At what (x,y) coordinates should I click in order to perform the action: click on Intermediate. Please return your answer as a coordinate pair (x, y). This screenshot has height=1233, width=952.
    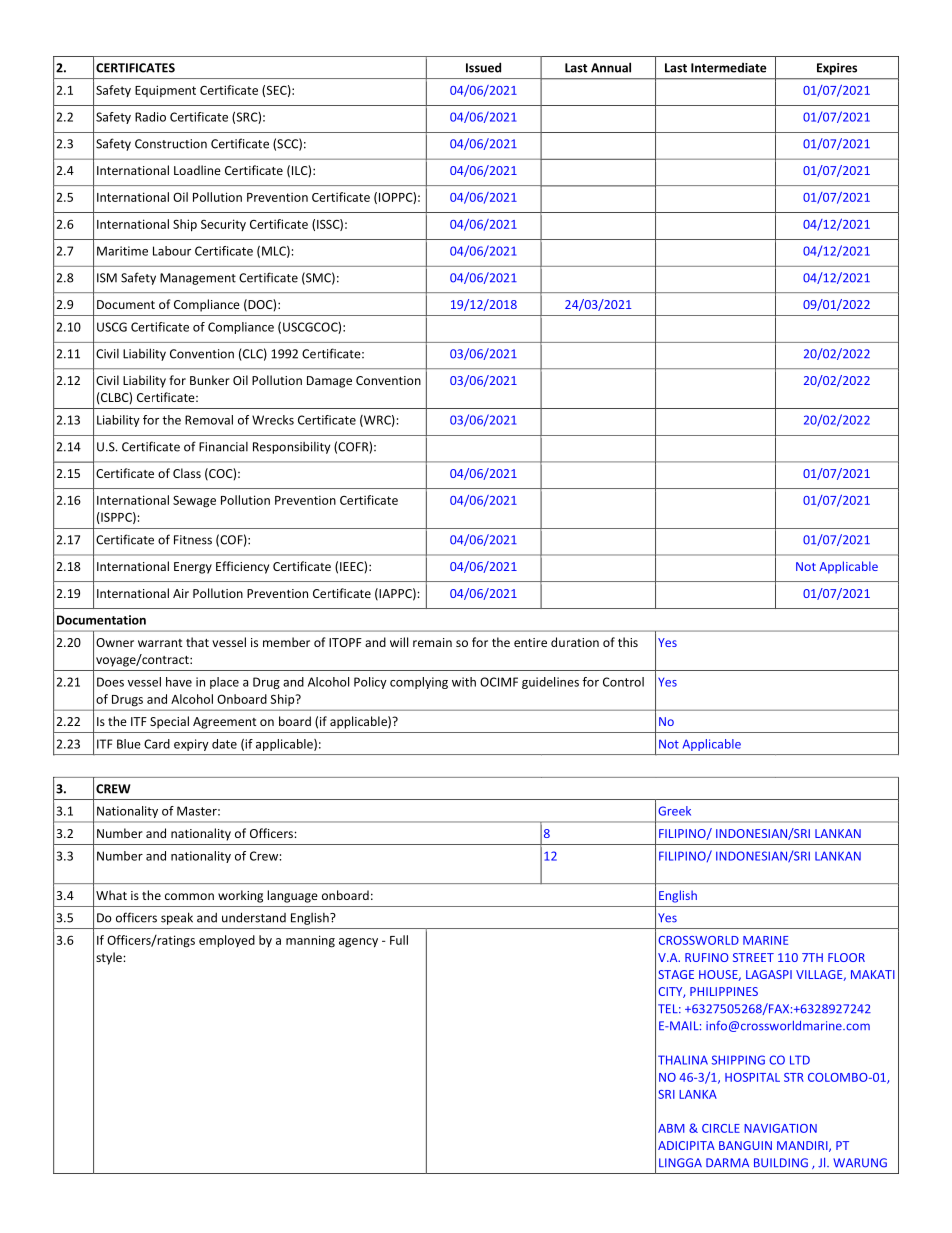
    Looking at the image, I should click on (729, 68).
